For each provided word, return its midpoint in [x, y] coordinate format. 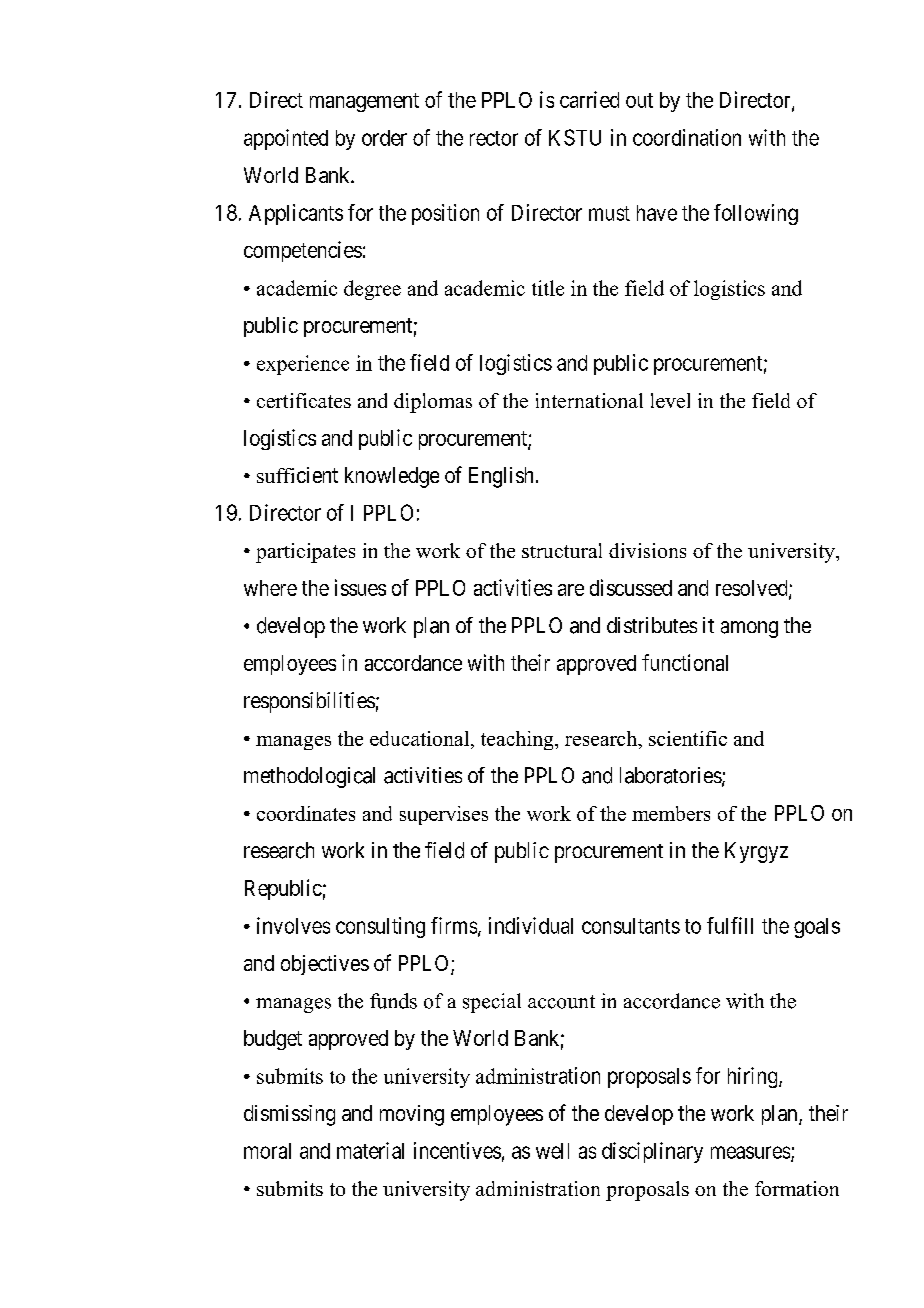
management [364, 102]
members [671, 813]
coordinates [306, 813]
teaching [518, 740]
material [370, 1150]
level [670, 400]
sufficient [297, 475]
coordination [687, 137]
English [501, 477]
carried [589, 99]
